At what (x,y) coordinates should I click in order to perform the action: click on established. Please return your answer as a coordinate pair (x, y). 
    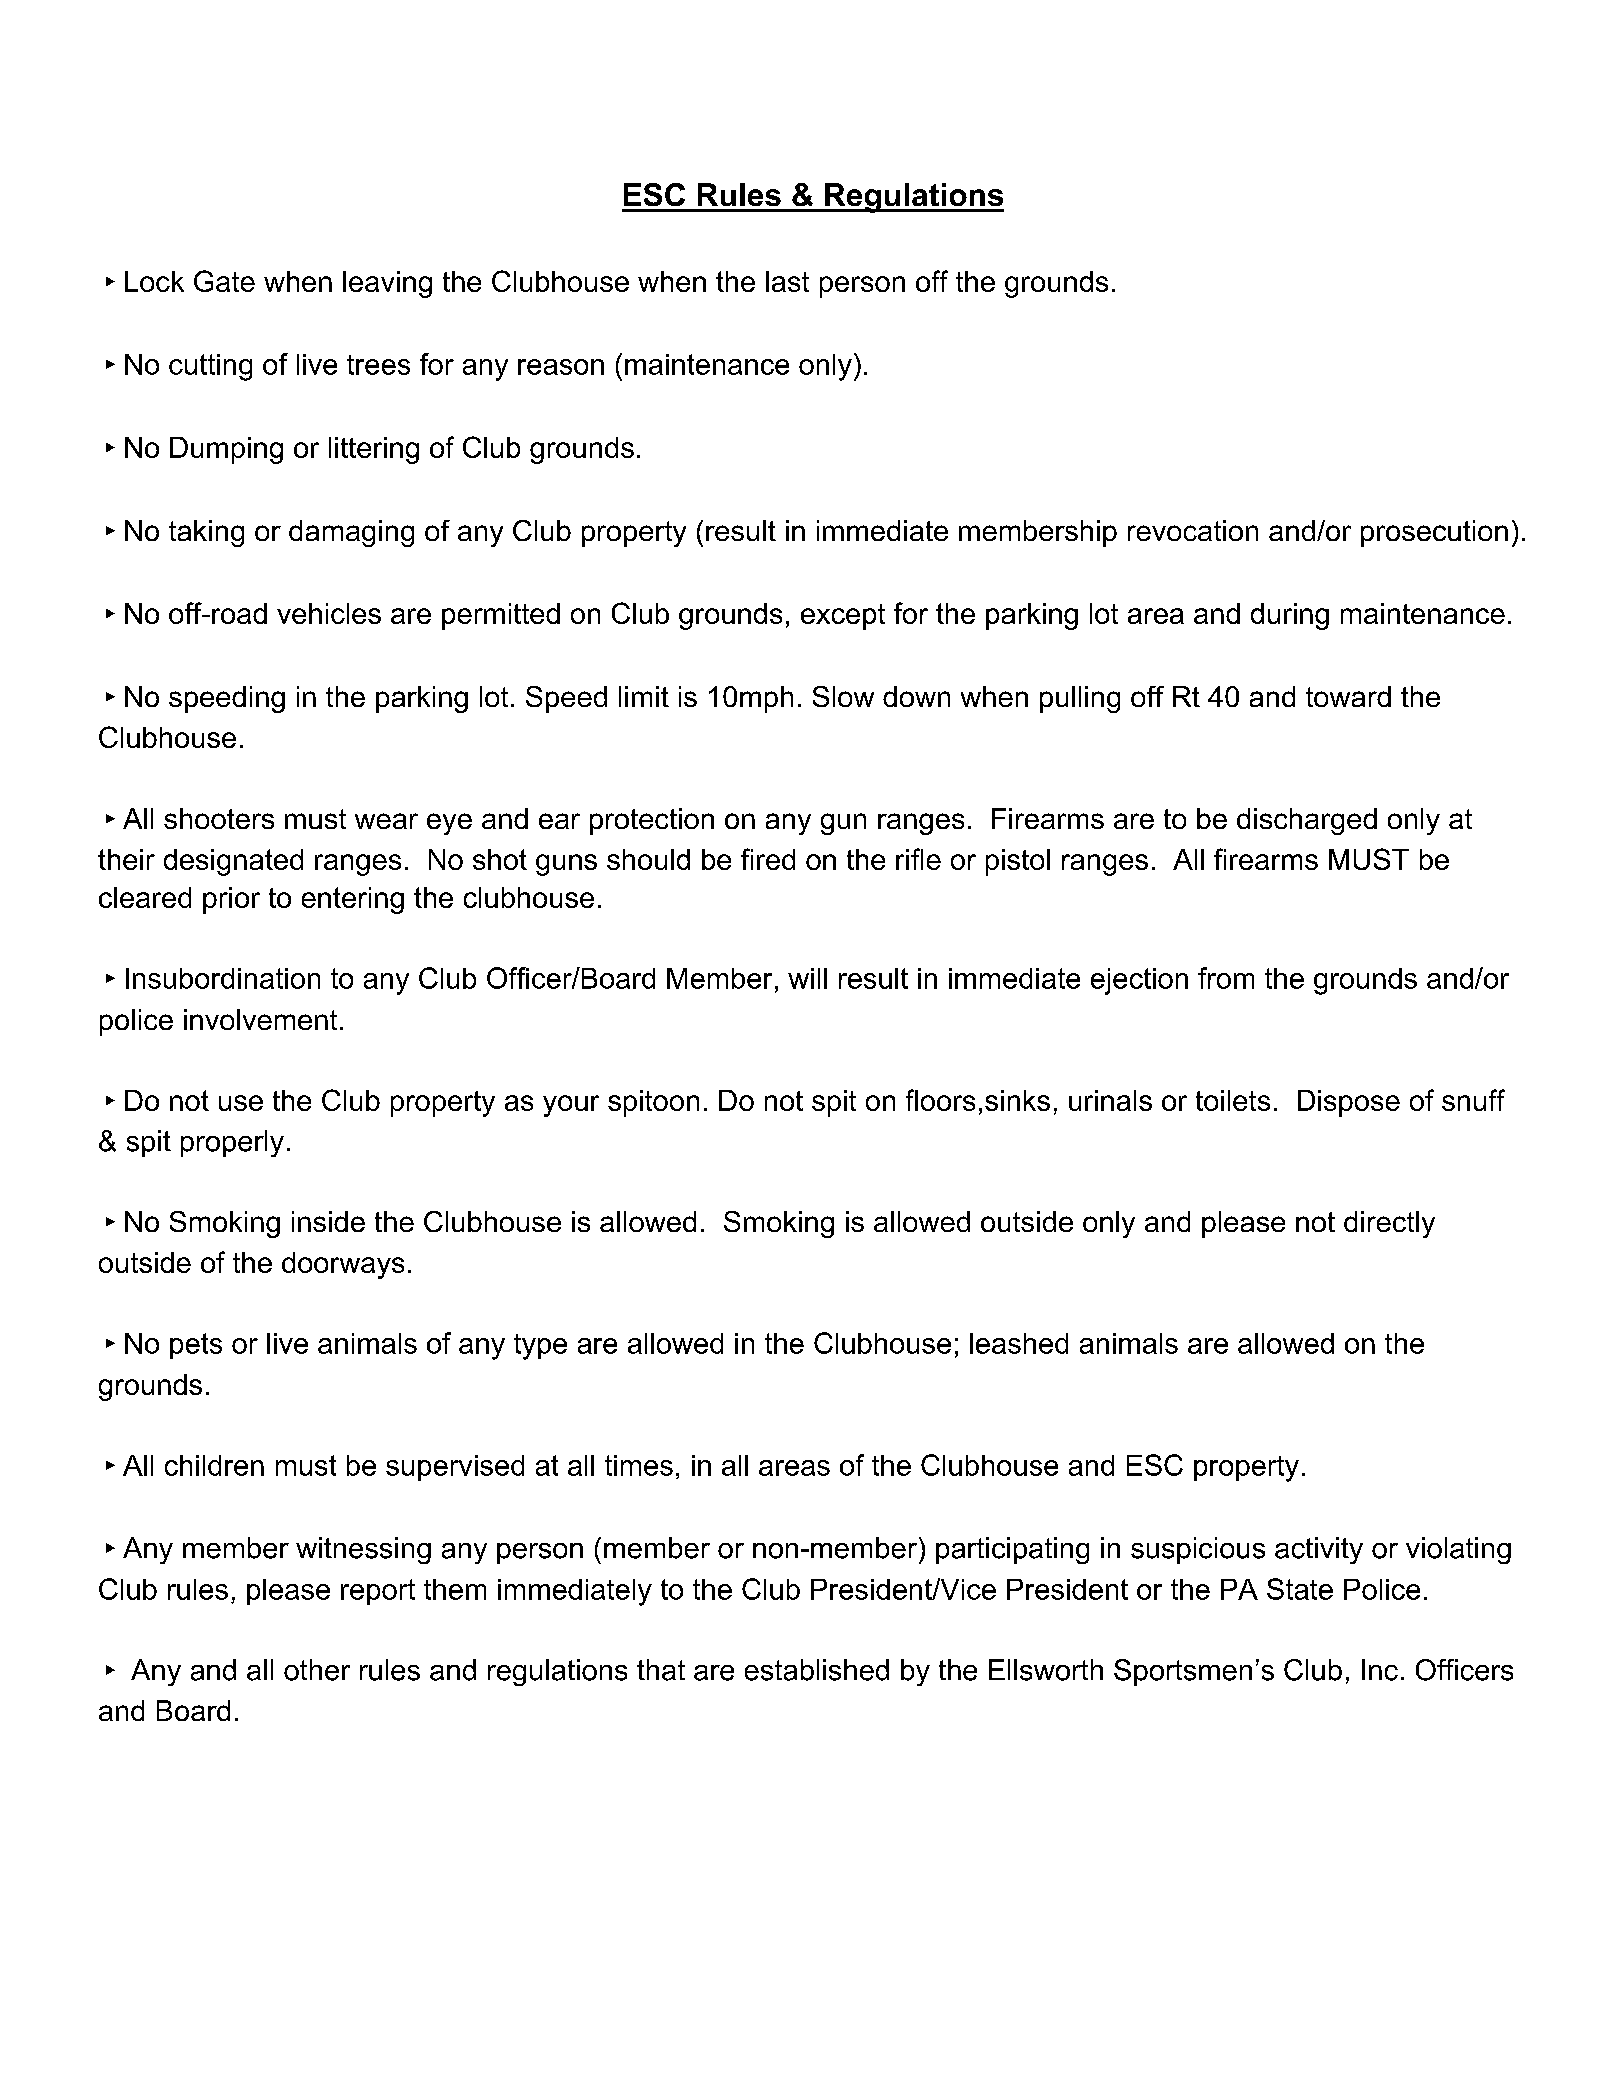
    Looking at the image, I should click on (817, 1670).
